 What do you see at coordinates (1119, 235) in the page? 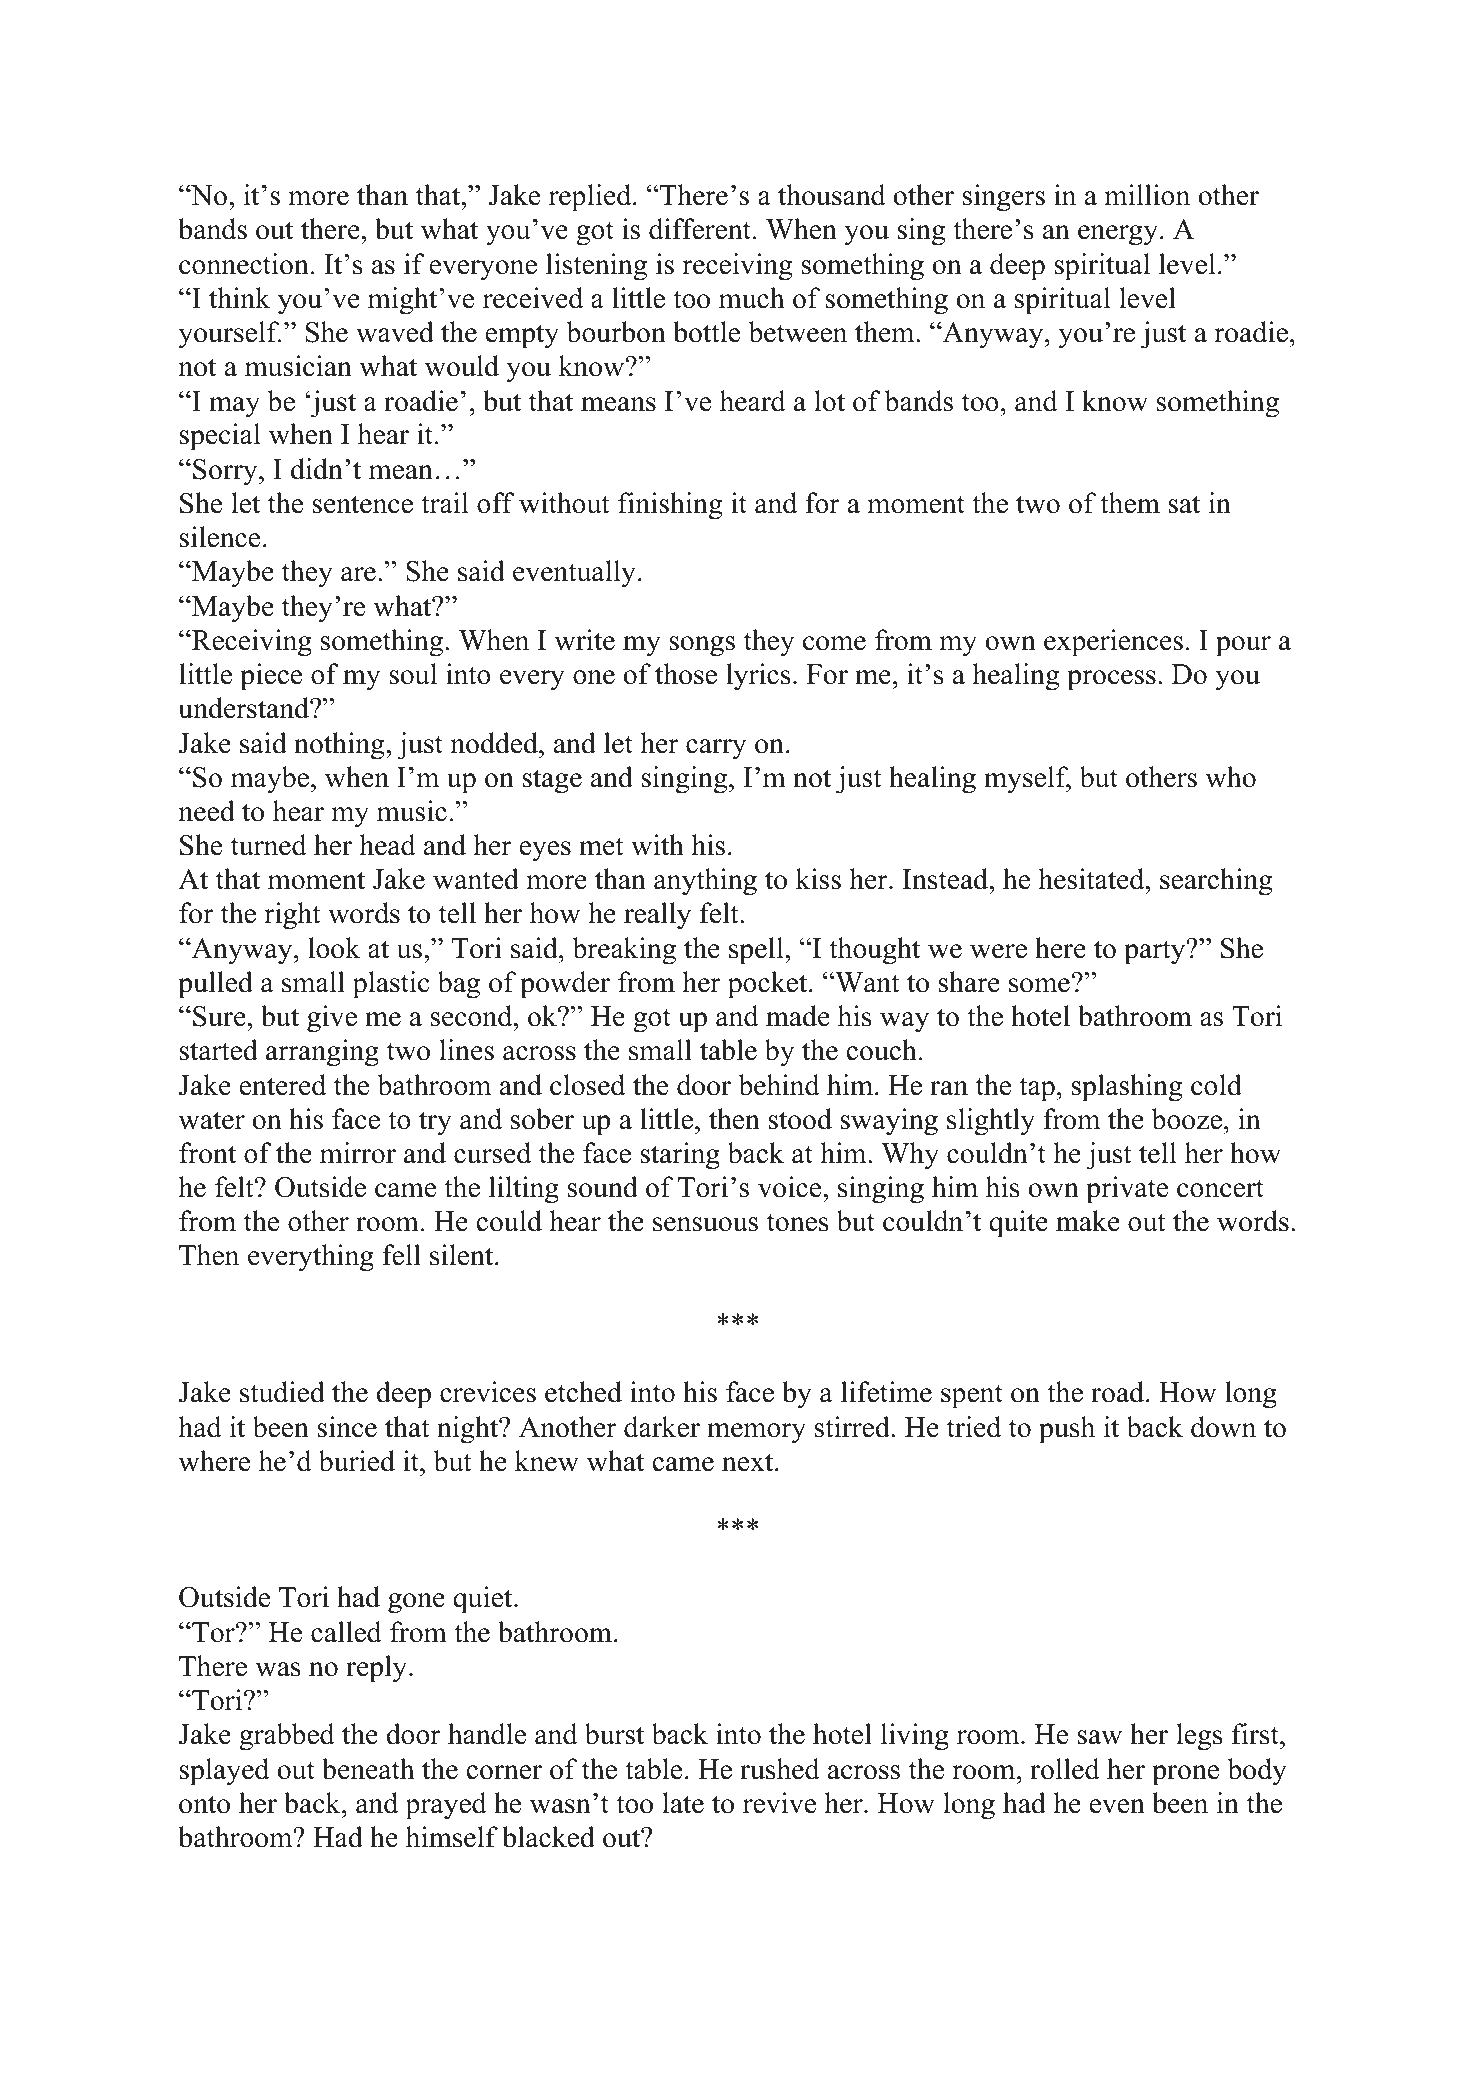
I see `energy` at bounding box center [1119, 235].
